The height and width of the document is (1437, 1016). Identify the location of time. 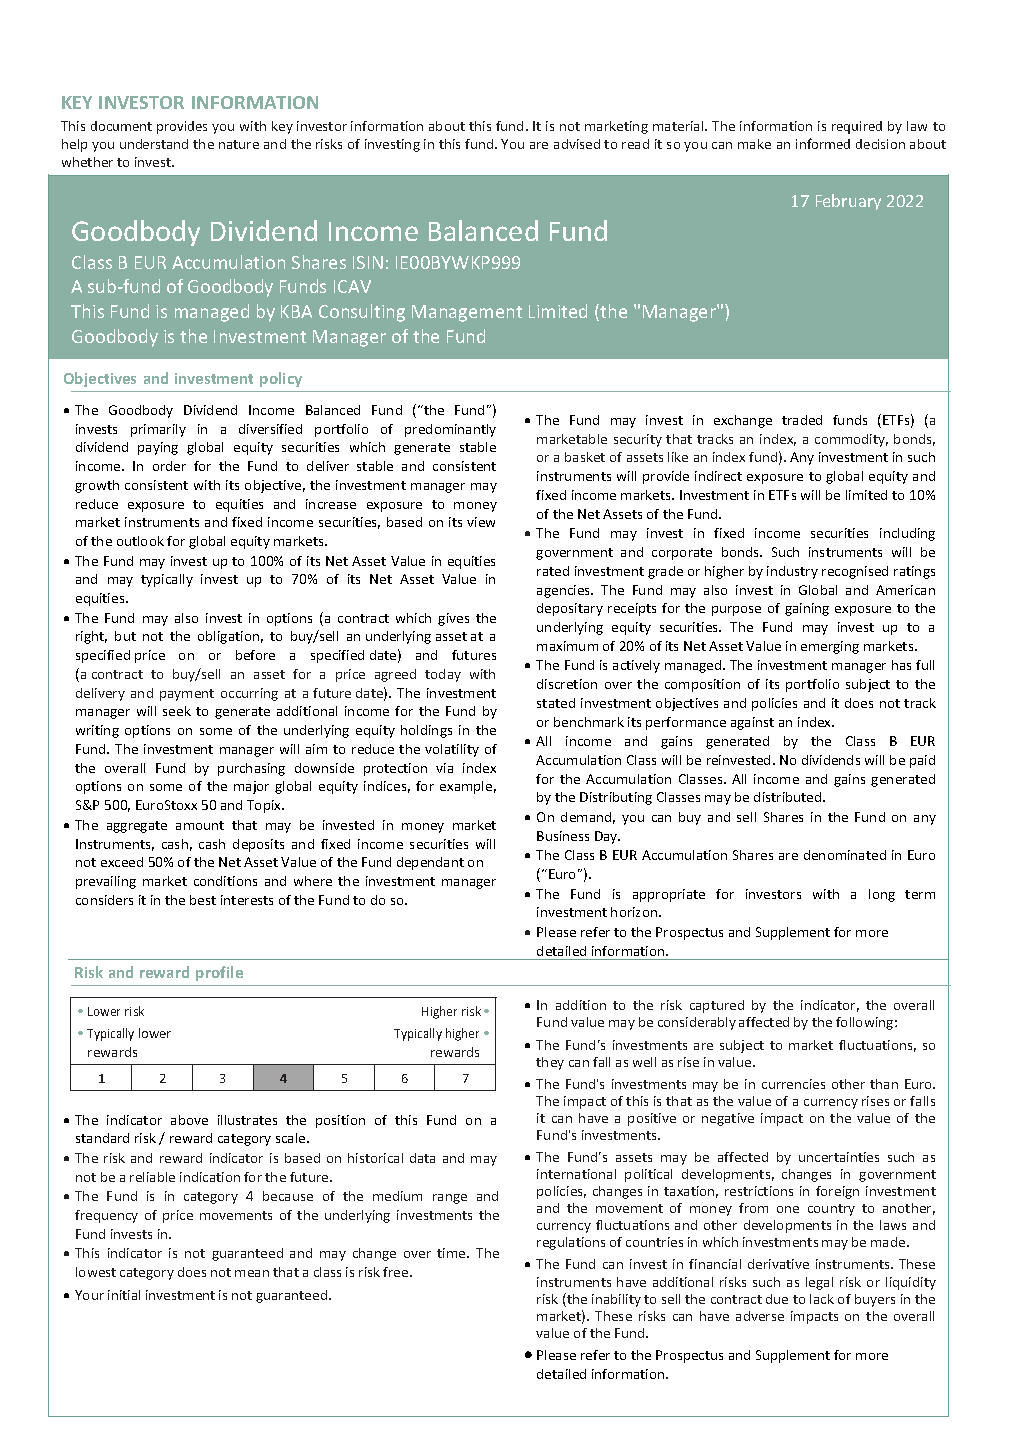
(452, 1253).
